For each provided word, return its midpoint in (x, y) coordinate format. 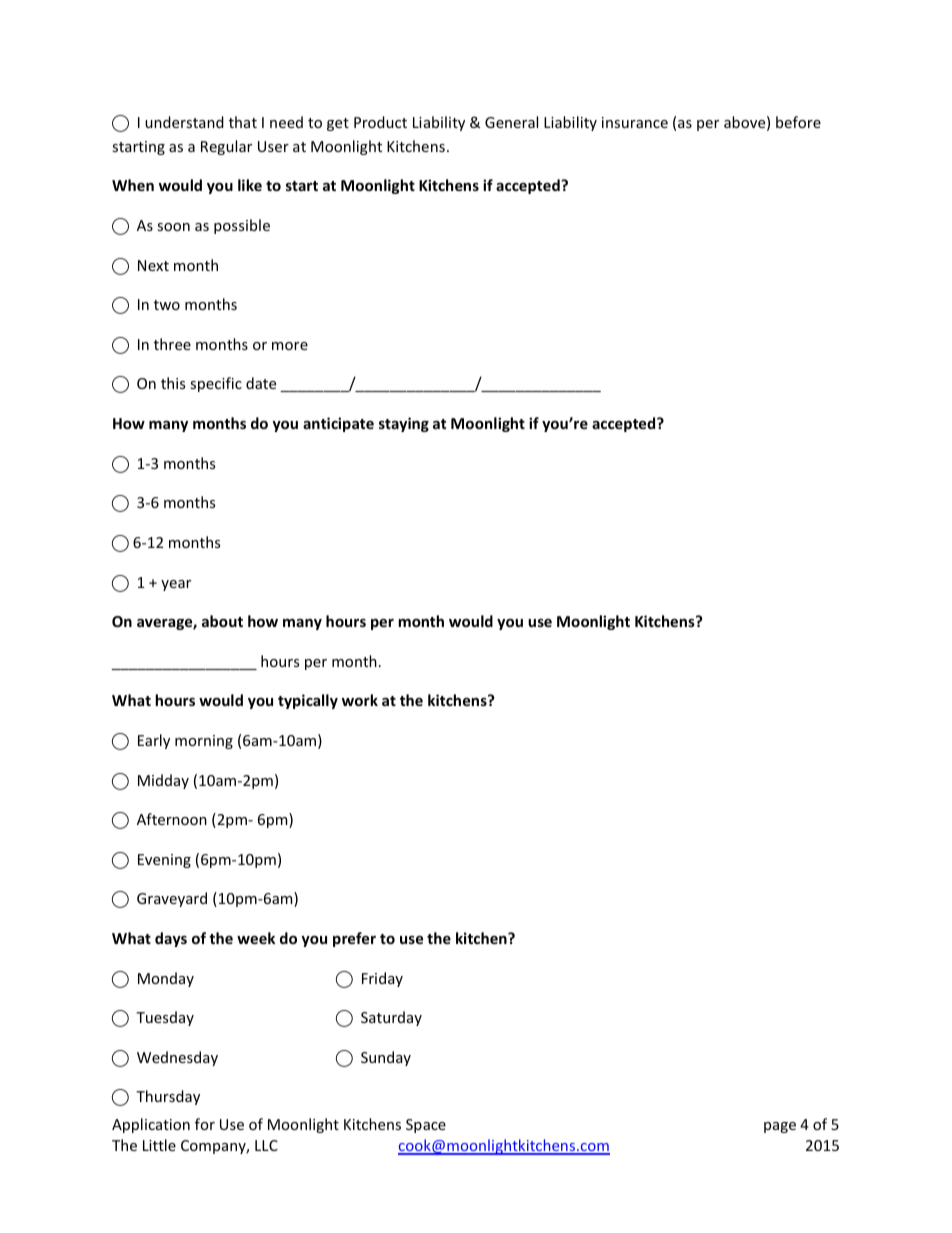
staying (404, 424)
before (798, 122)
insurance (635, 122)
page (780, 1127)
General (511, 122)
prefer (354, 939)
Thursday (168, 1097)
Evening (164, 861)
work (360, 700)
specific (216, 384)
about (222, 621)
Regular (226, 147)
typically (308, 701)
